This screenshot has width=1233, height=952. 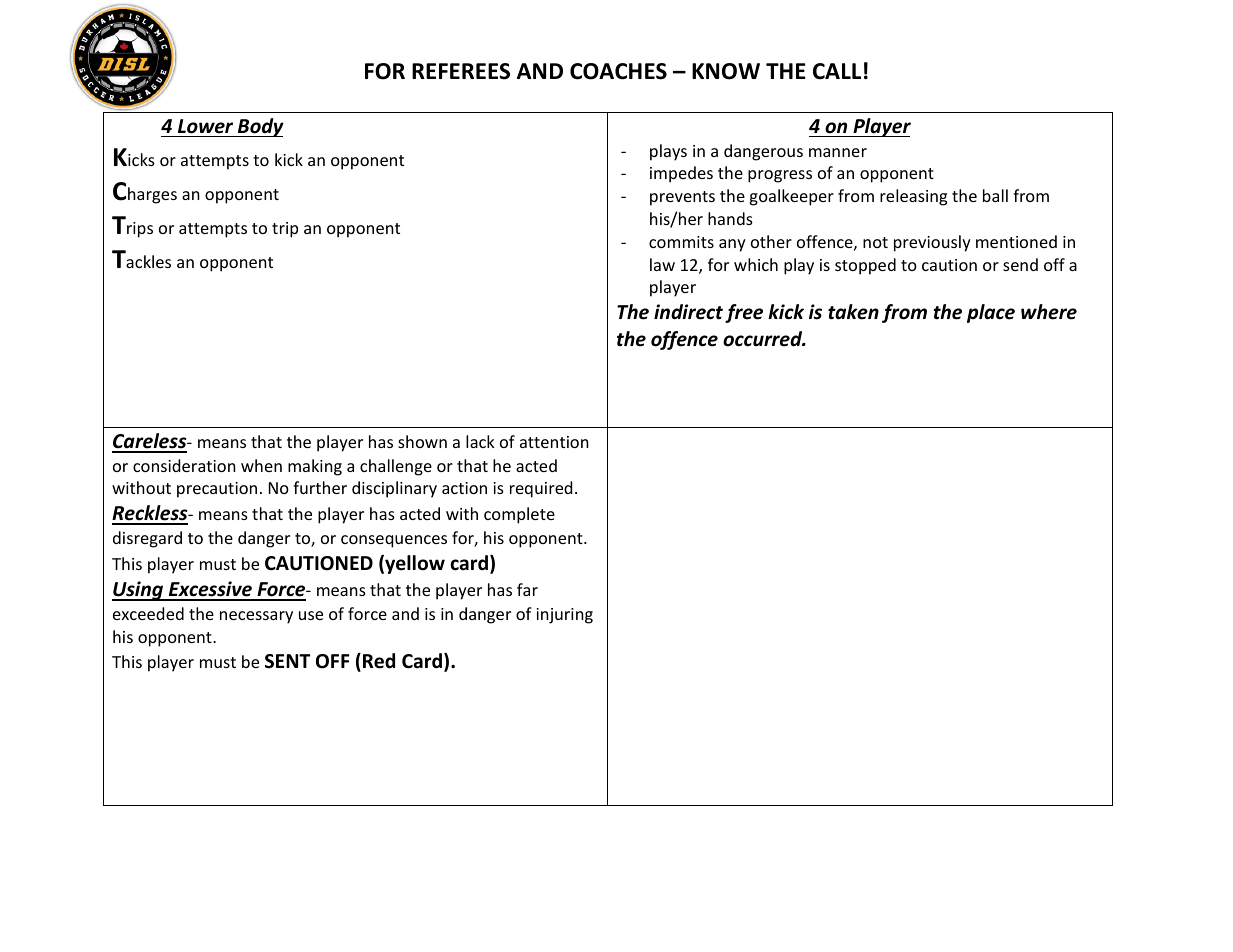 I want to click on attention, so click(x=554, y=442).
